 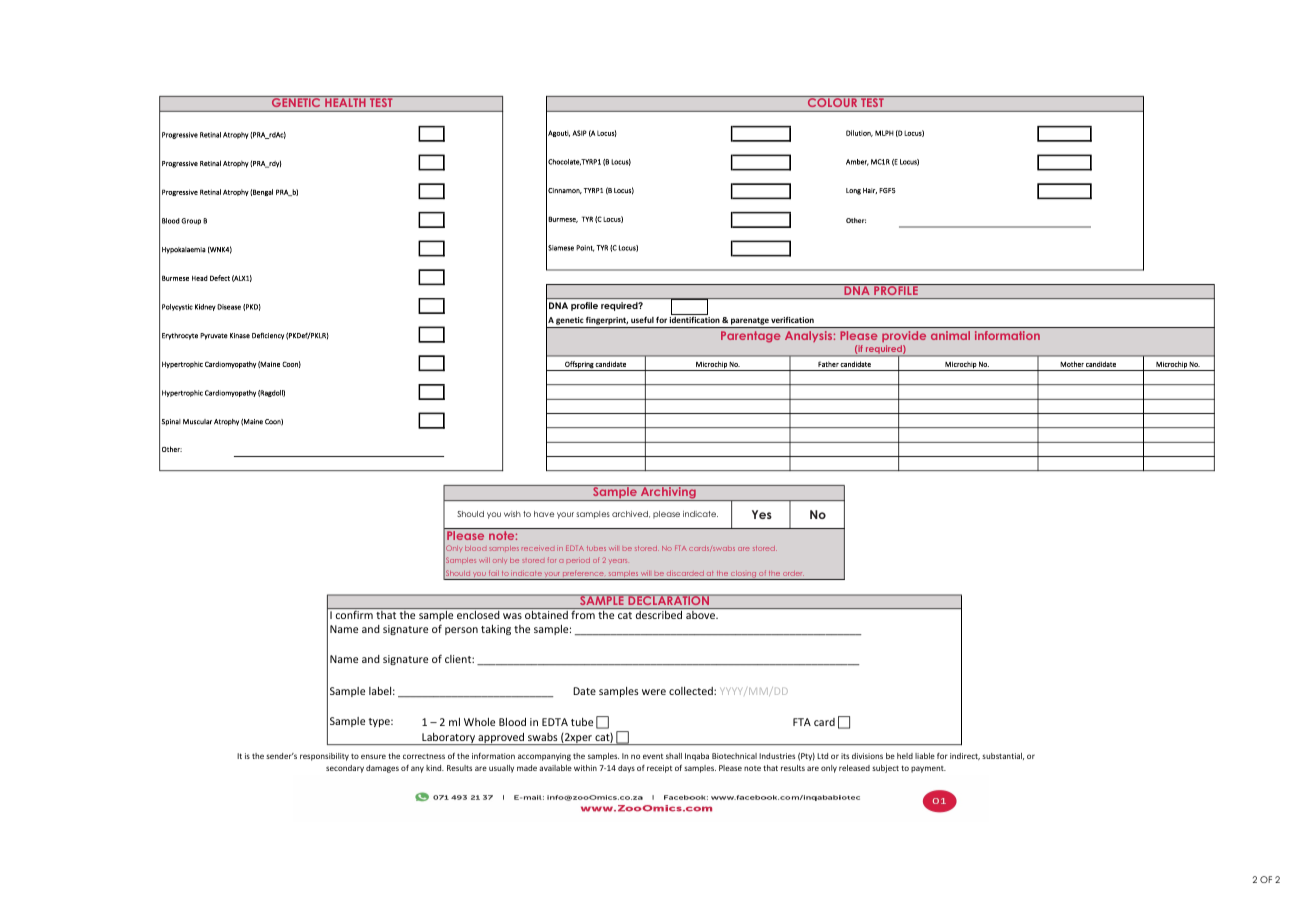 I want to click on Yes, so click(x=762, y=514).
